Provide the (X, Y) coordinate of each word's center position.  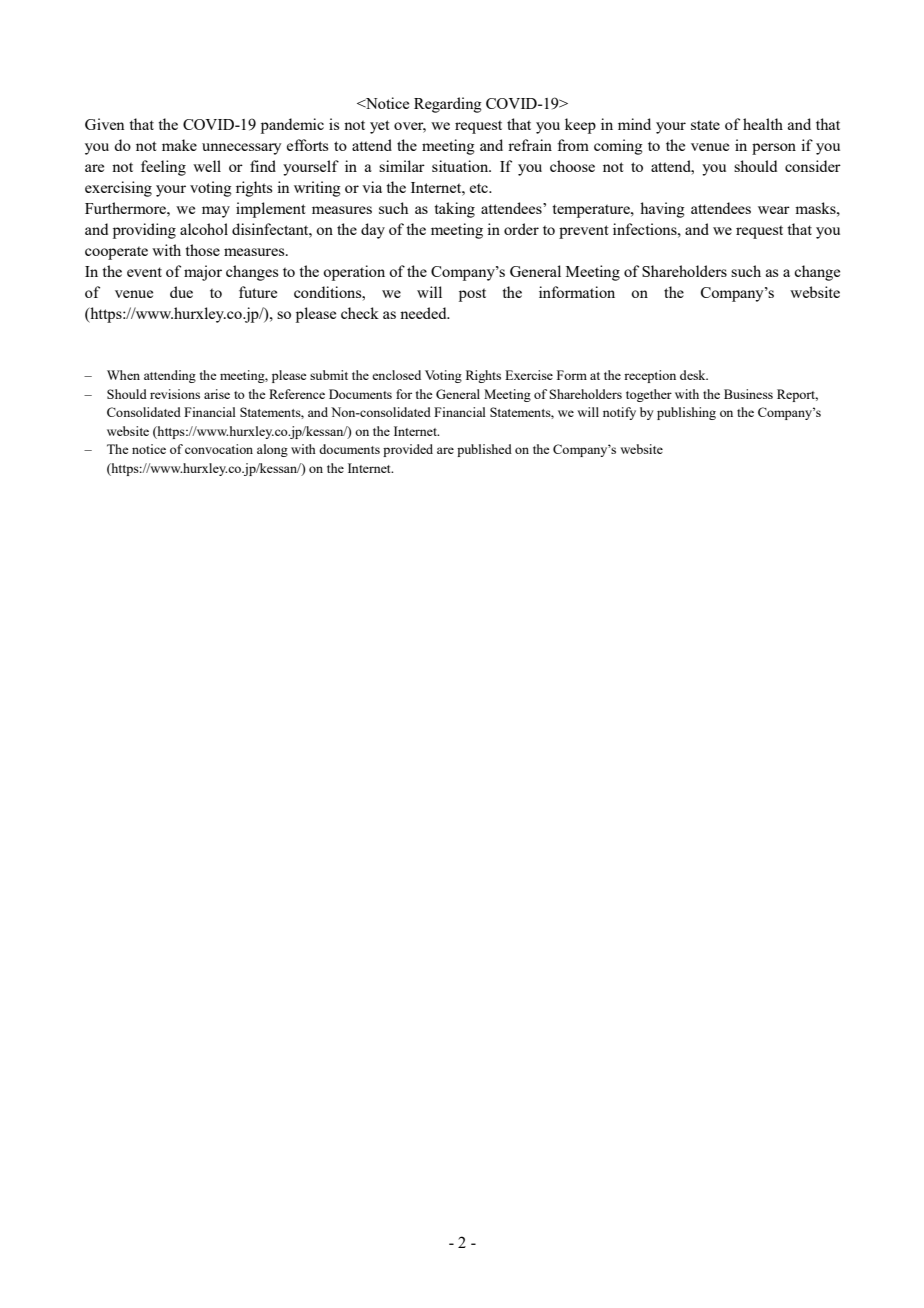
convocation (219, 449)
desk (694, 375)
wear (774, 210)
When (123, 375)
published (484, 450)
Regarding (448, 105)
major (203, 273)
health (763, 124)
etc (480, 188)
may (216, 212)
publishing (686, 413)
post (472, 295)
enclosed (396, 375)
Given (105, 124)
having (662, 210)
